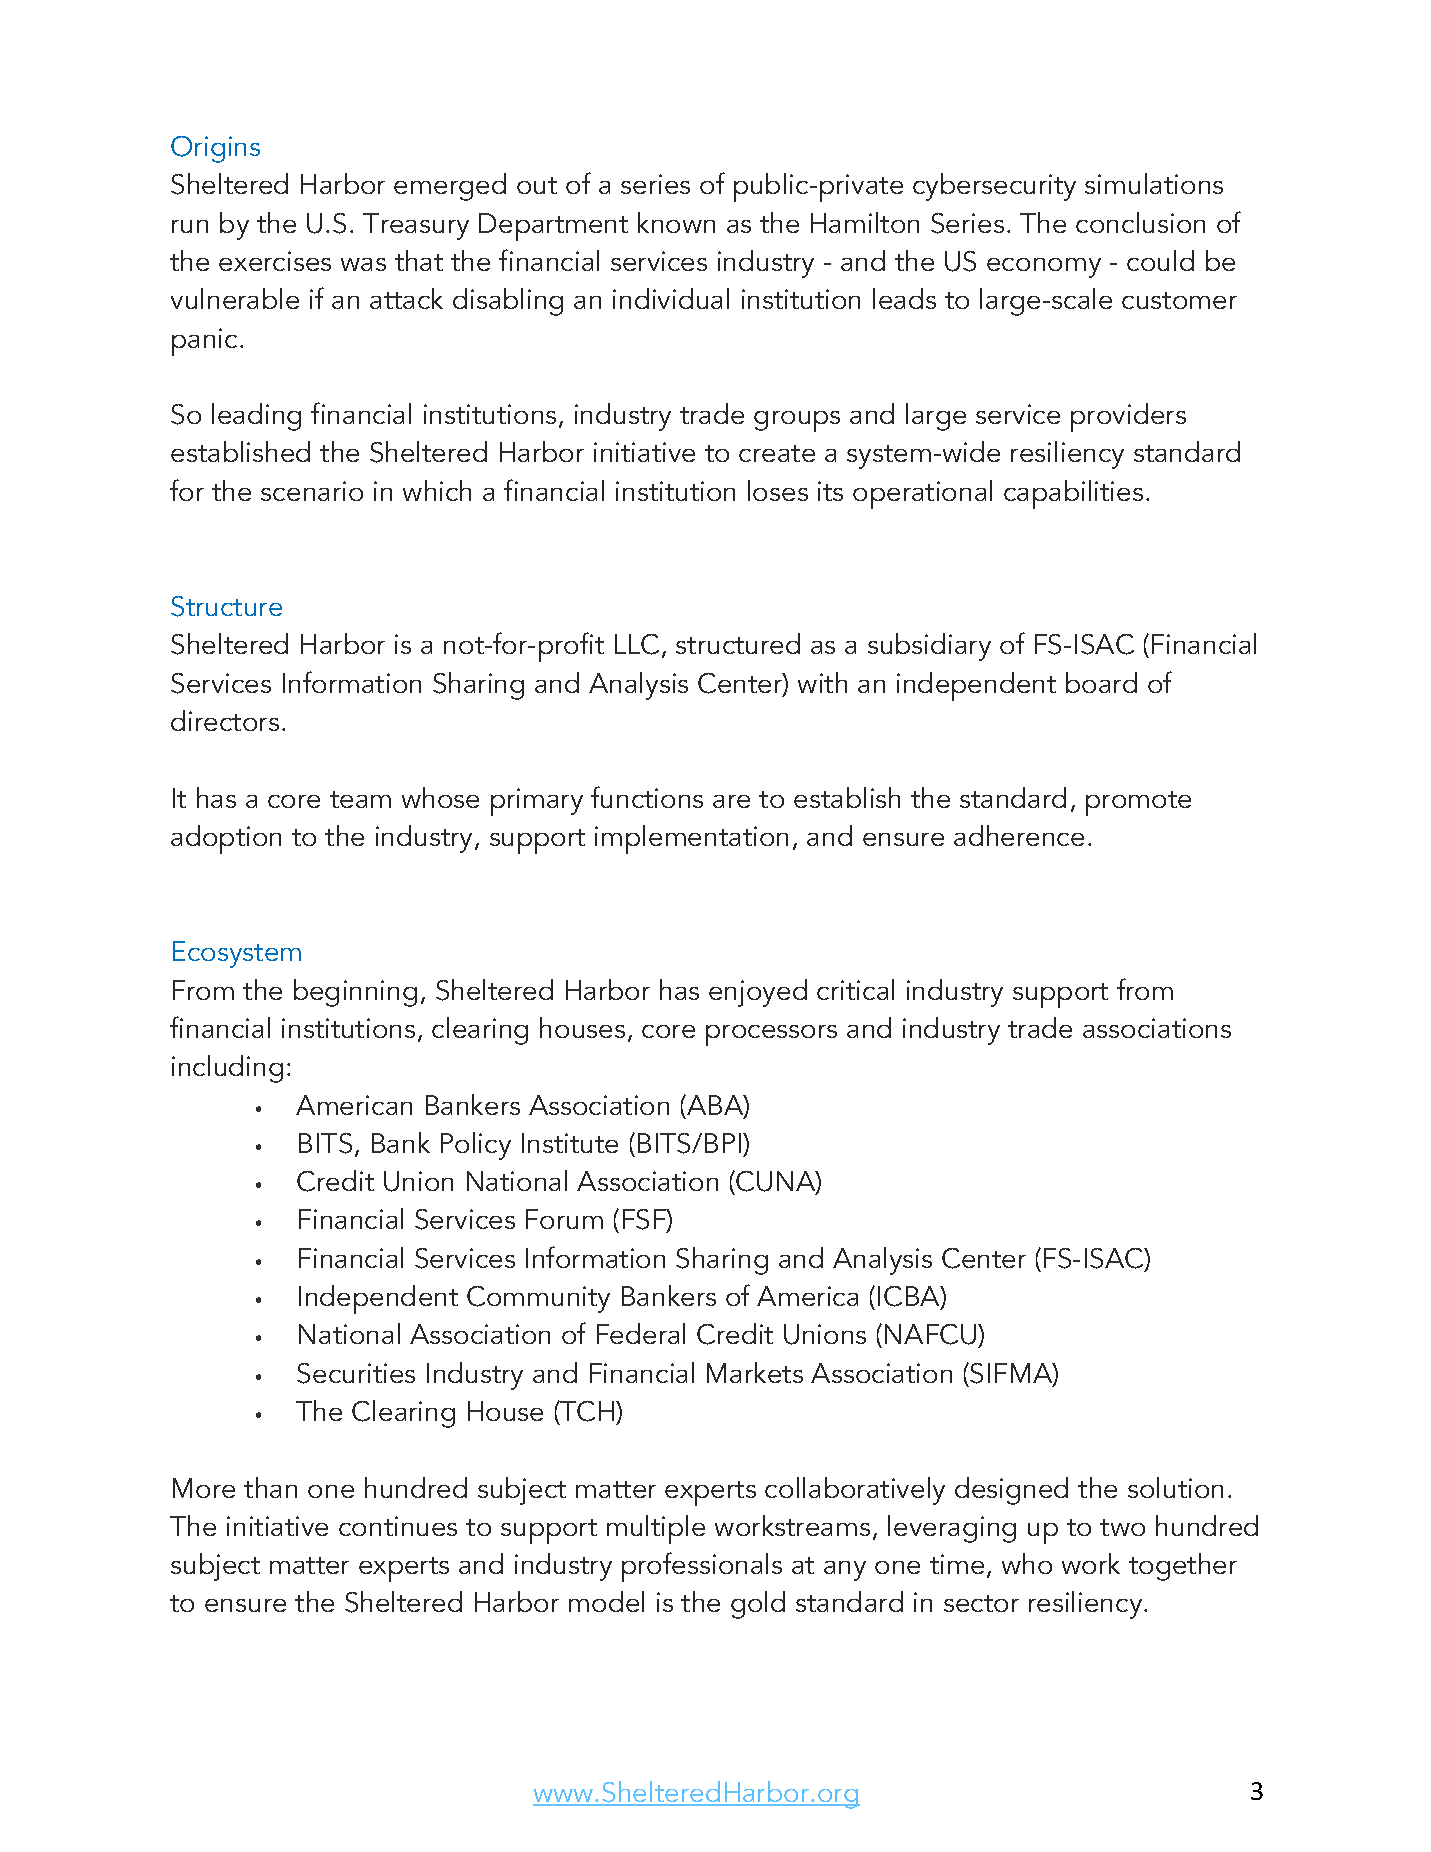 This document has width=1431, height=1852. I want to click on including, so click(227, 1069).
